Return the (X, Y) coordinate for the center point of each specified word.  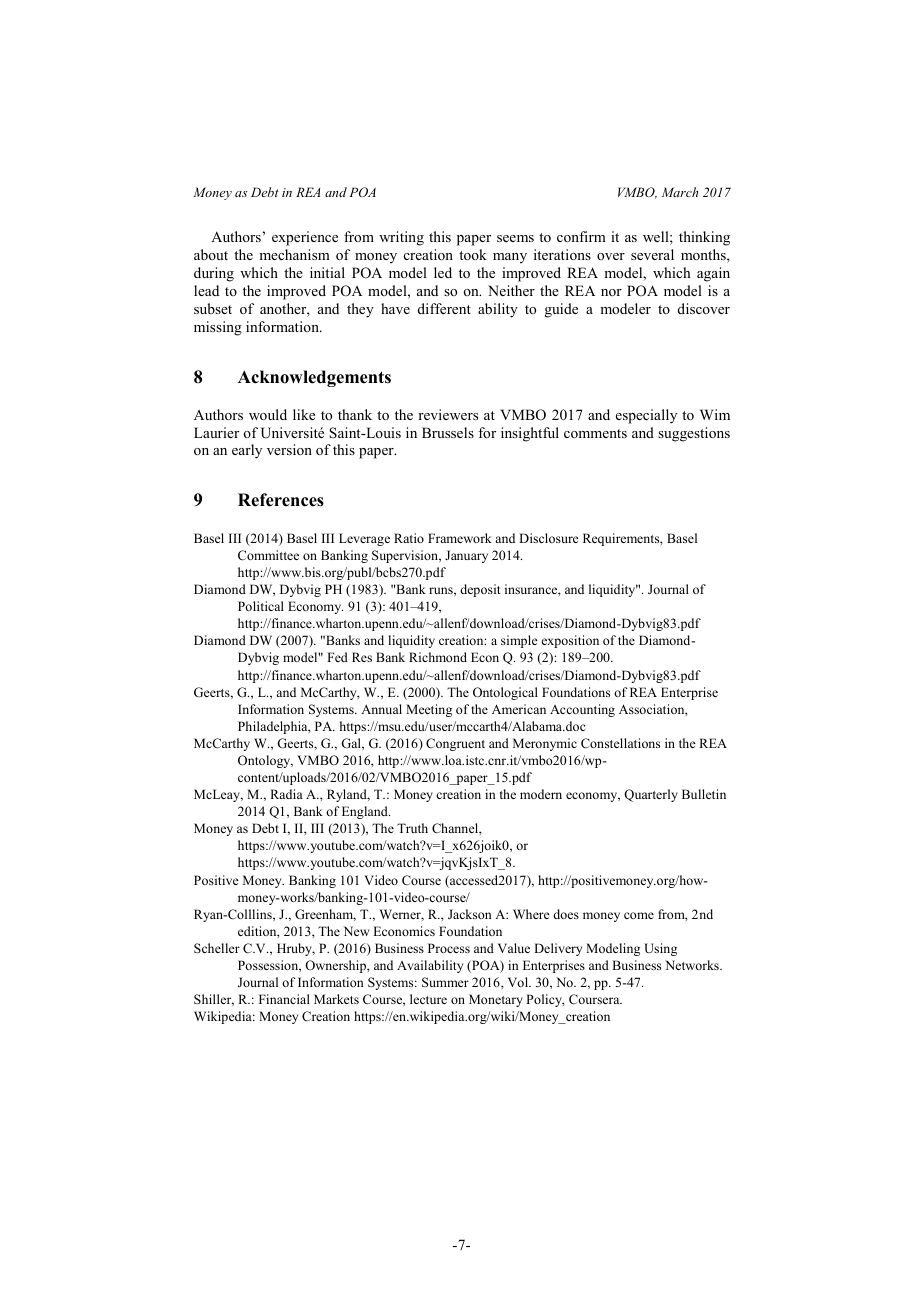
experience (305, 238)
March (680, 192)
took (473, 254)
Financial (284, 999)
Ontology (265, 761)
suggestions (694, 434)
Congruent (455, 744)
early (247, 451)
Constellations (620, 743)
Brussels (448, 432)
